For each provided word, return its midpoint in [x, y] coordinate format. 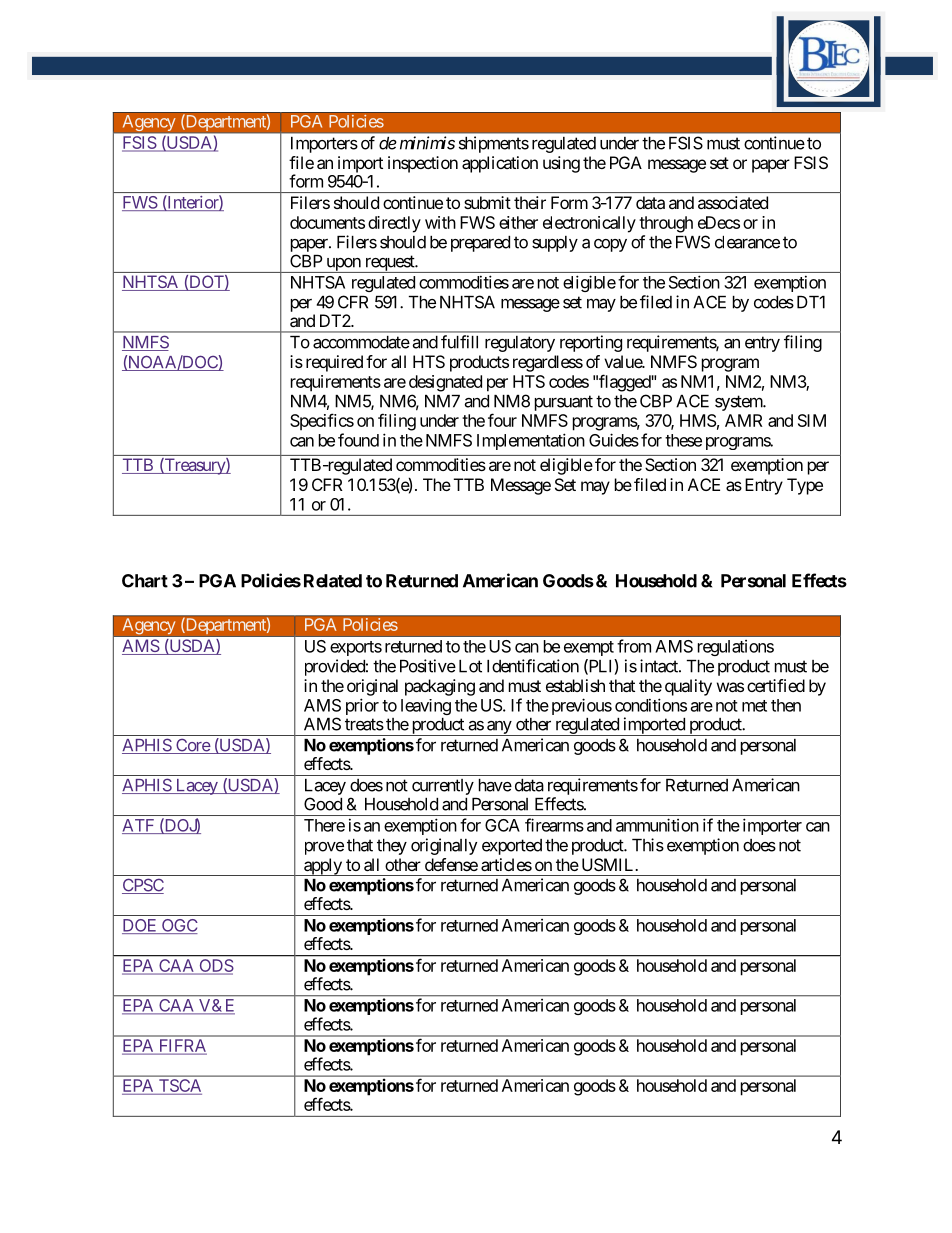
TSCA [179, 1087]
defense [451, 864]
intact [660, 666]
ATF [139, 826]
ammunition [657, 825]
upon [343, 265]
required [334, 363]
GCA [502, 825]
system [739, 403]
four [502, 420]
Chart [145, 581]
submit [487, 202]
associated [733, 202]
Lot [470, 666]
